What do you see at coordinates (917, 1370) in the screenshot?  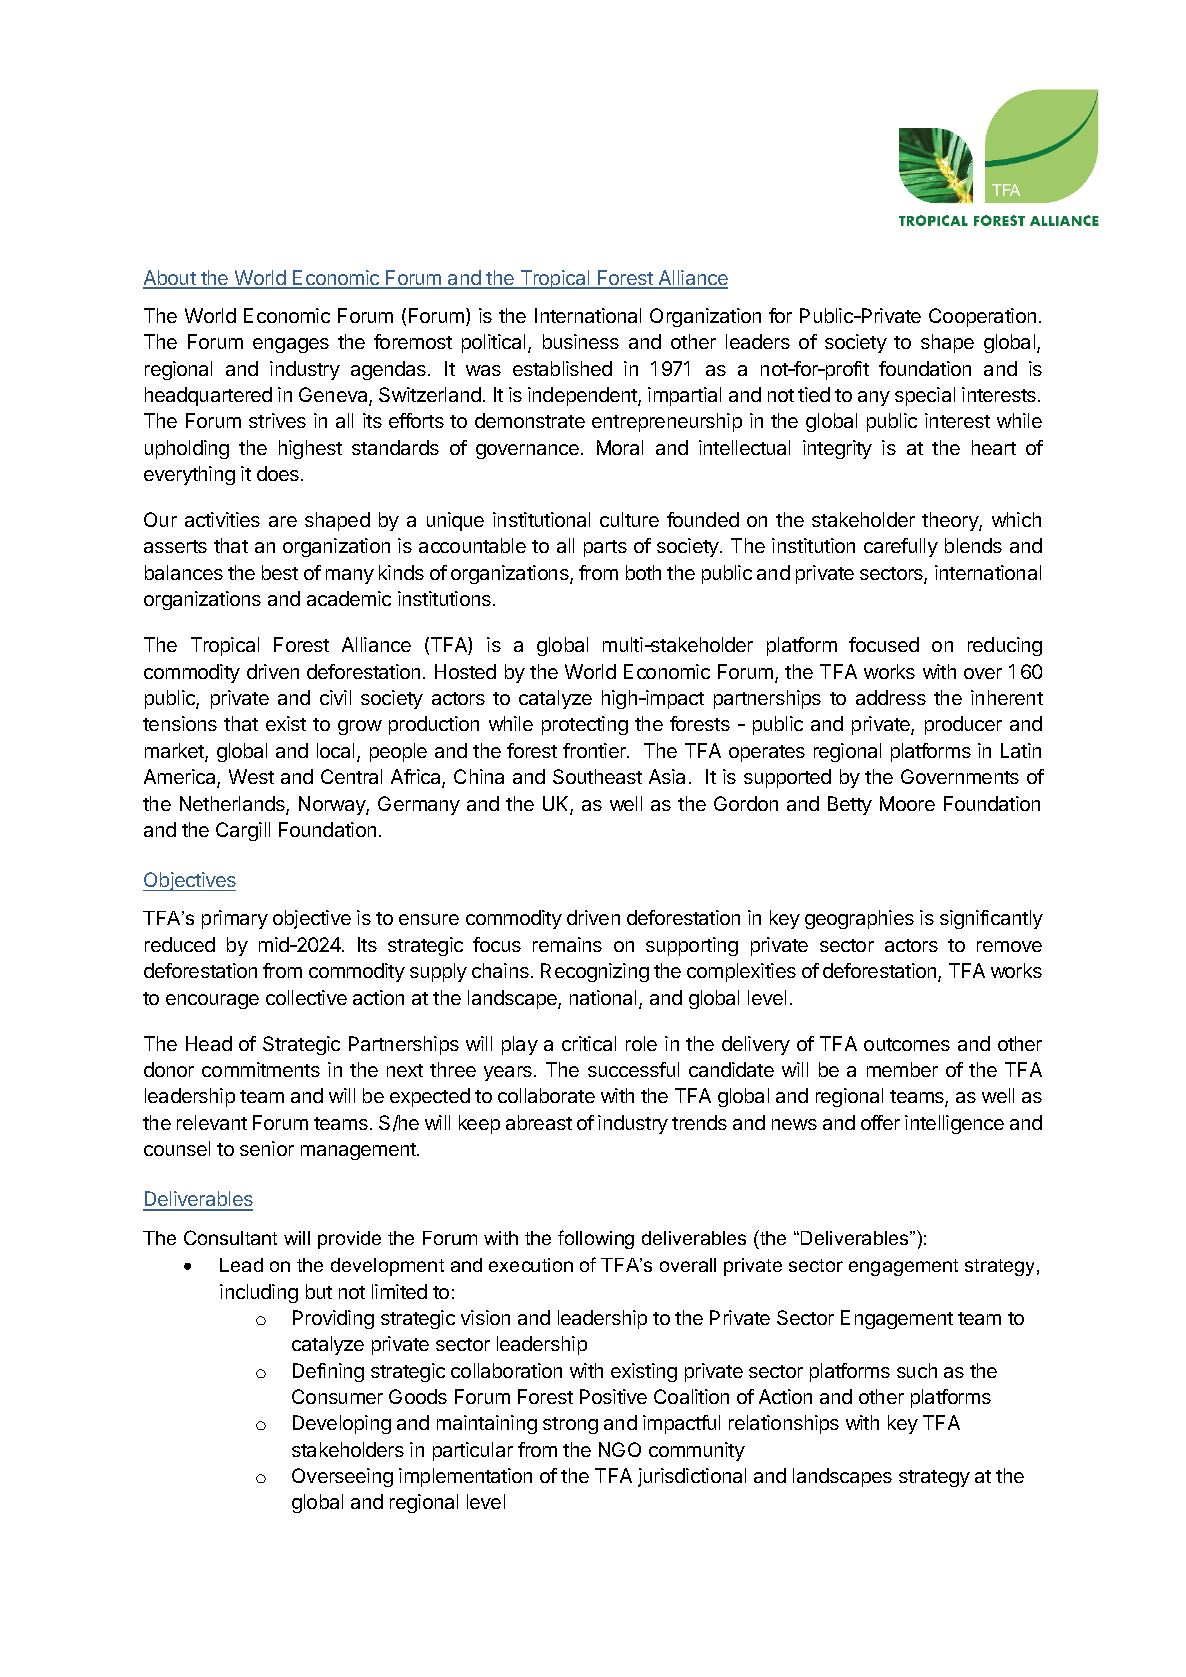 I see `such` at bounding box center [917, 1370].
